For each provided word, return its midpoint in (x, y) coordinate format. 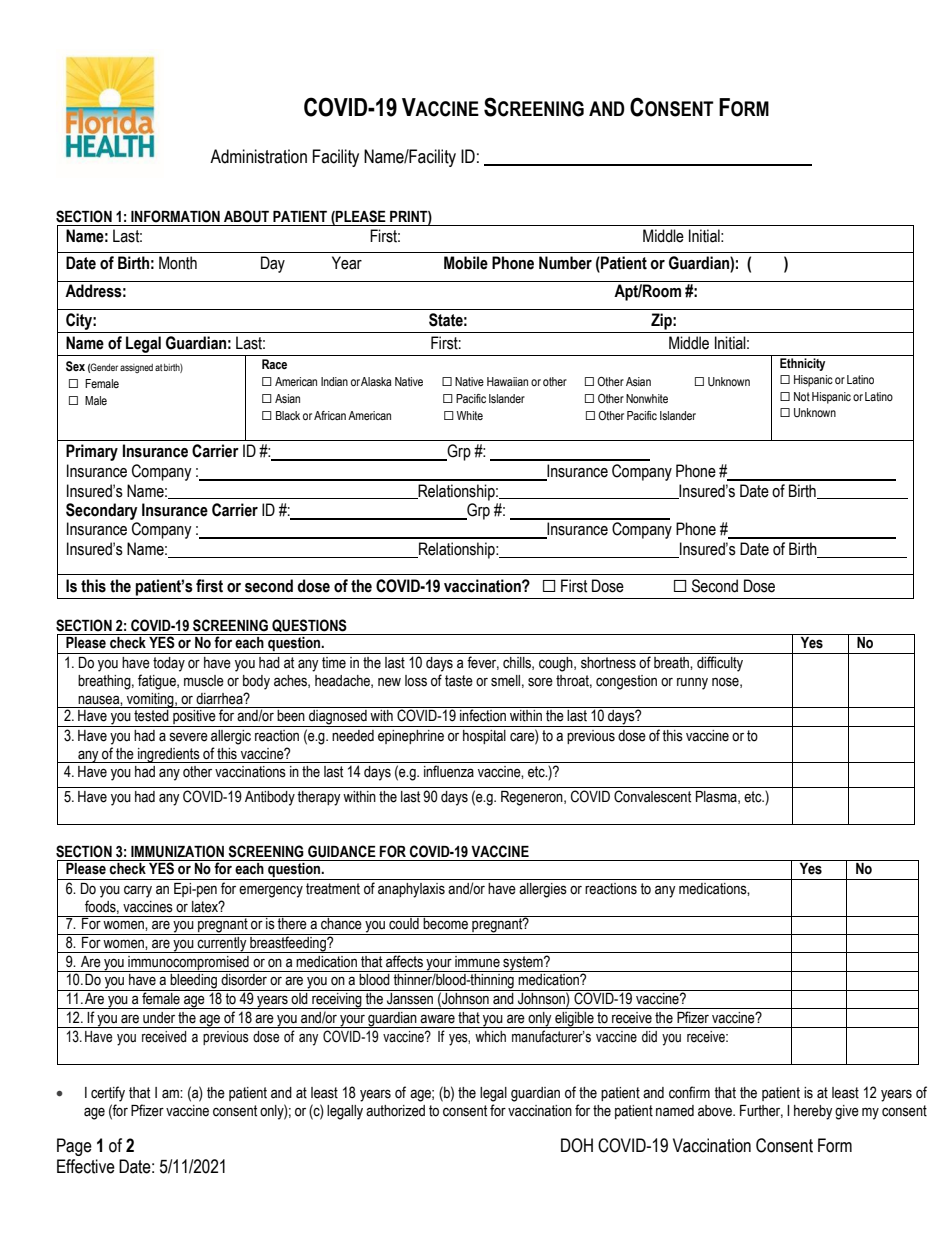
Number (565, 263)
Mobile (466, 263)
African (330, 415)
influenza (449, 771)
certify (108, 1094)
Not (802, 396)
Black (288, 415)
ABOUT (246, 216)
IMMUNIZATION (177, 851)
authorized (395, 1111)
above (716, 1111)
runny (692, 683)
